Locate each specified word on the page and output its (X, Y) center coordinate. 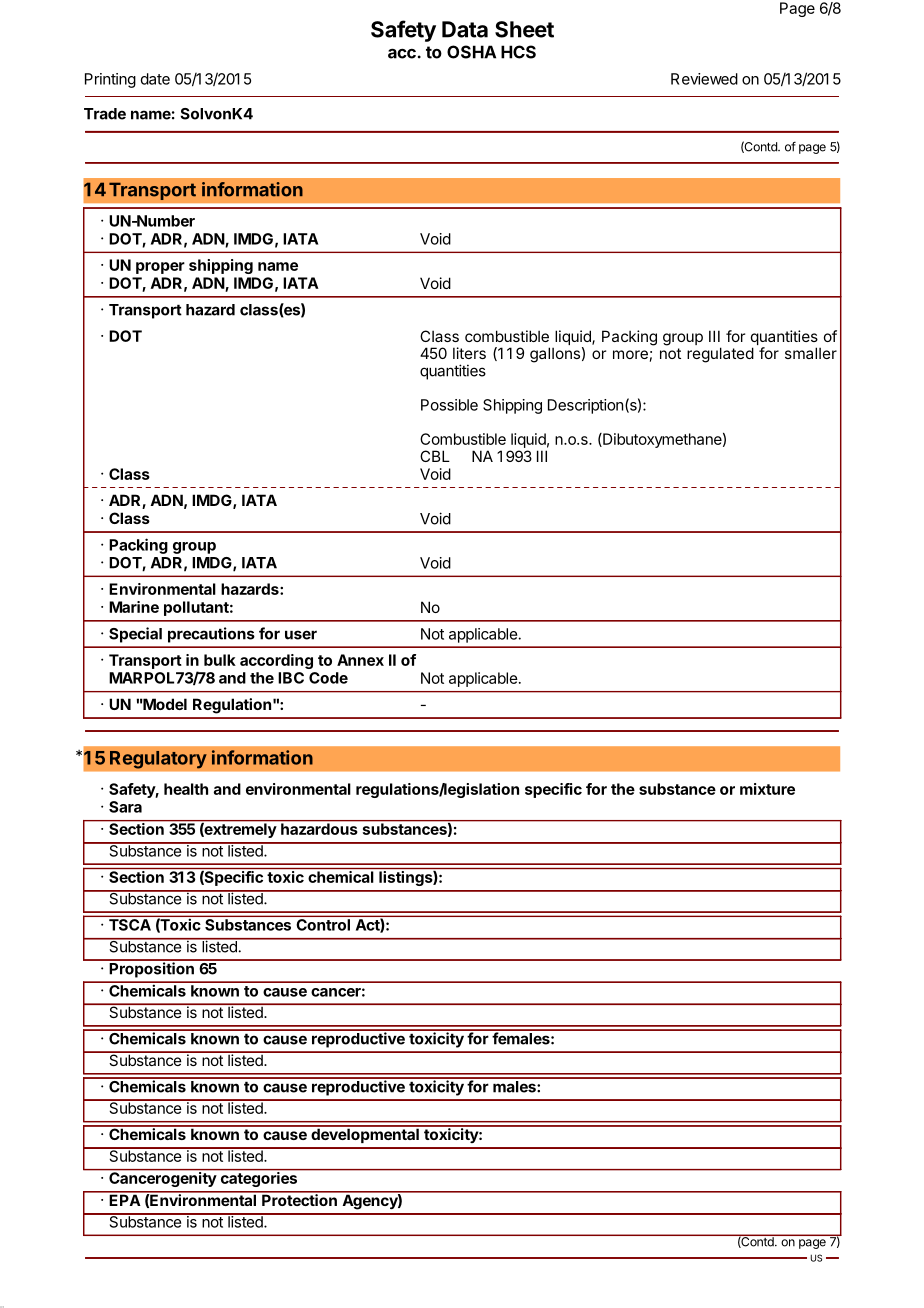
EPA (124, 1199)
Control (323, 925)
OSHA (471, 52)
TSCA (130, 925)
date (155, 79)
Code (328, 678)
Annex (360, 660)
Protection (299, 1199)
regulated (720, 355)
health (186, 789)
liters (469, 353)
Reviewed (704, 79)
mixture (767, 789)
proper (160, 268)
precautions (211, 635)
